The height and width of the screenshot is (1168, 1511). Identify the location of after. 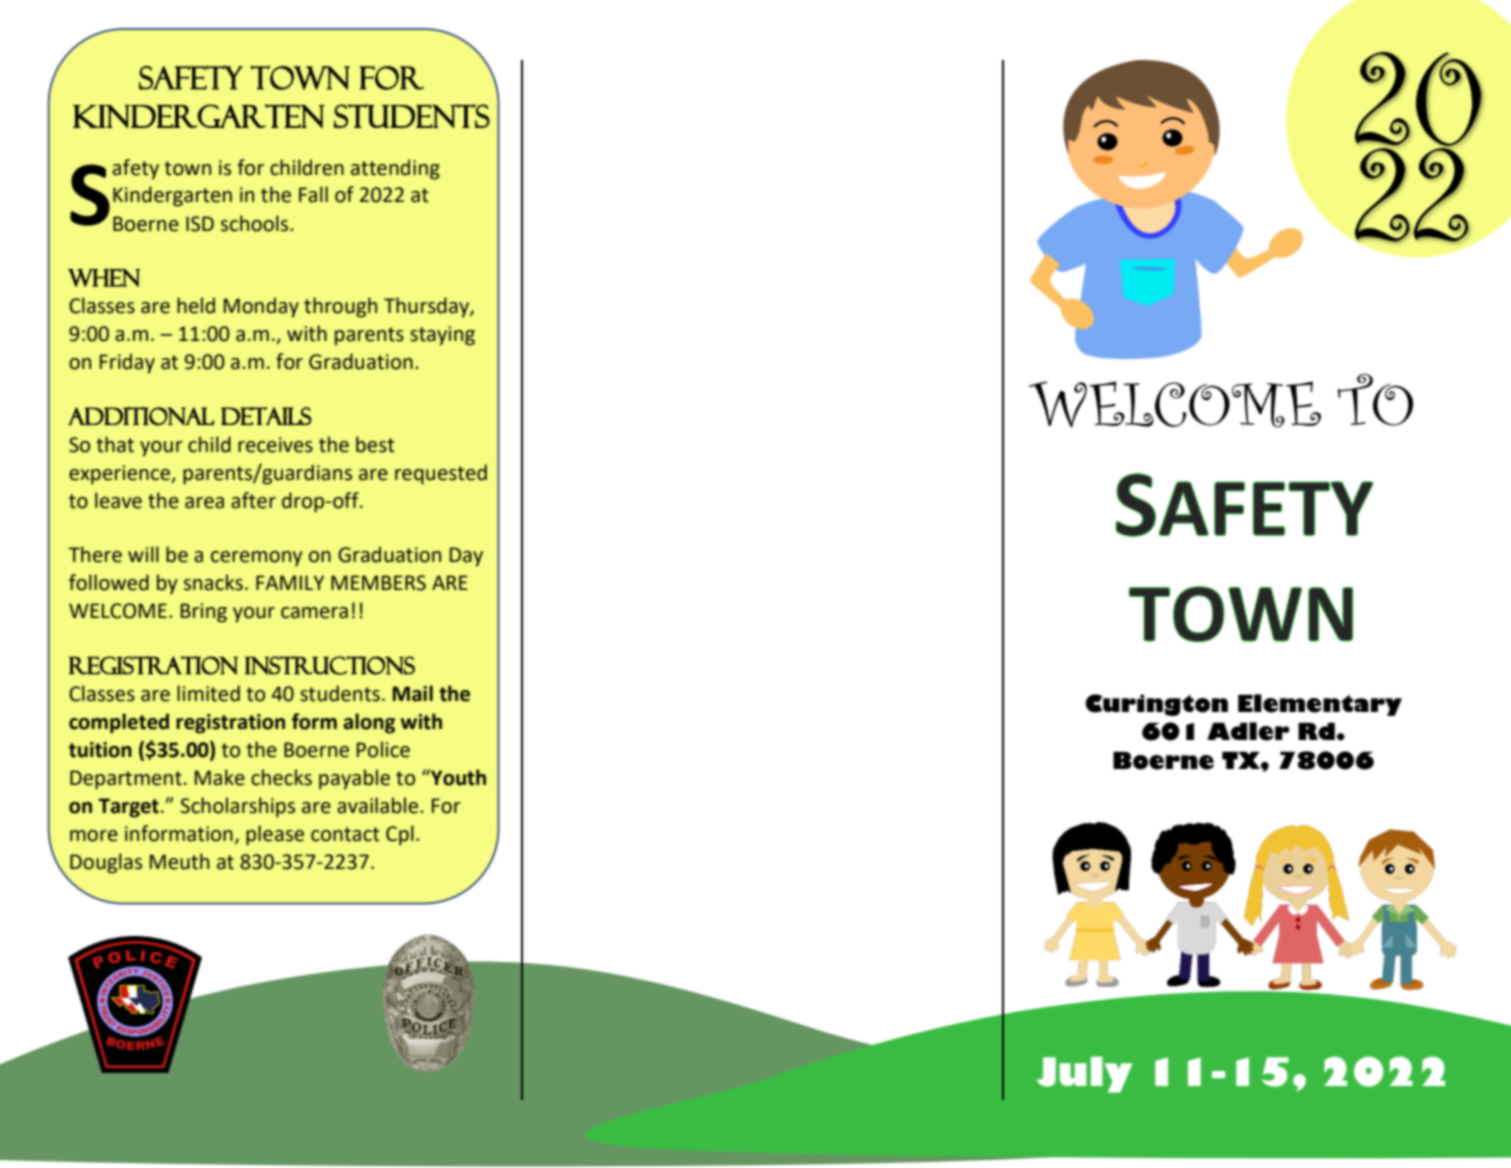
(253, 500).
